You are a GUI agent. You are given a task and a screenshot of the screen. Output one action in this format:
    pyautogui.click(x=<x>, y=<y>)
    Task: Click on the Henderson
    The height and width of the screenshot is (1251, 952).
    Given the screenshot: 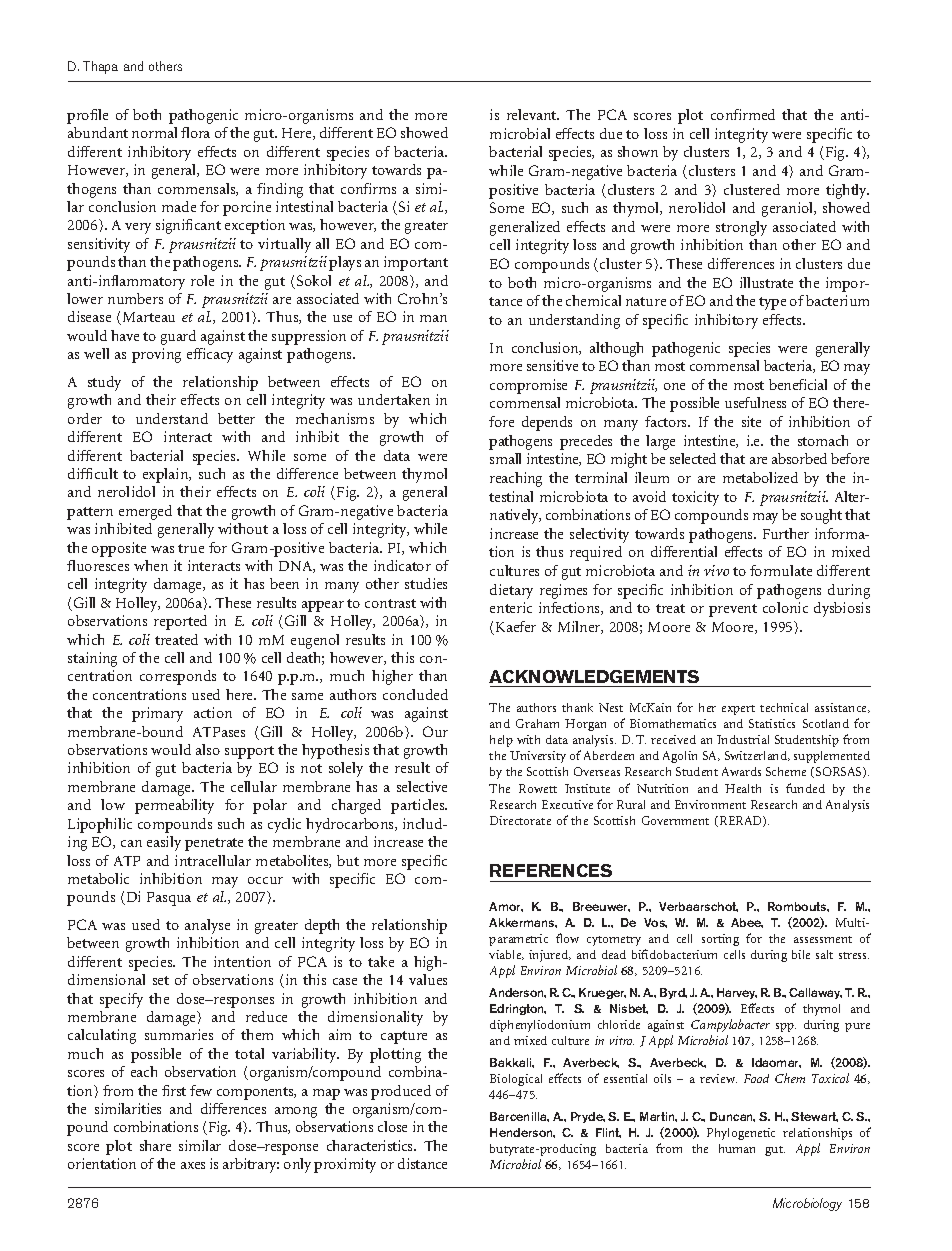 What is the action you would take?
    pyautogui.click(x=522, y=1133)
